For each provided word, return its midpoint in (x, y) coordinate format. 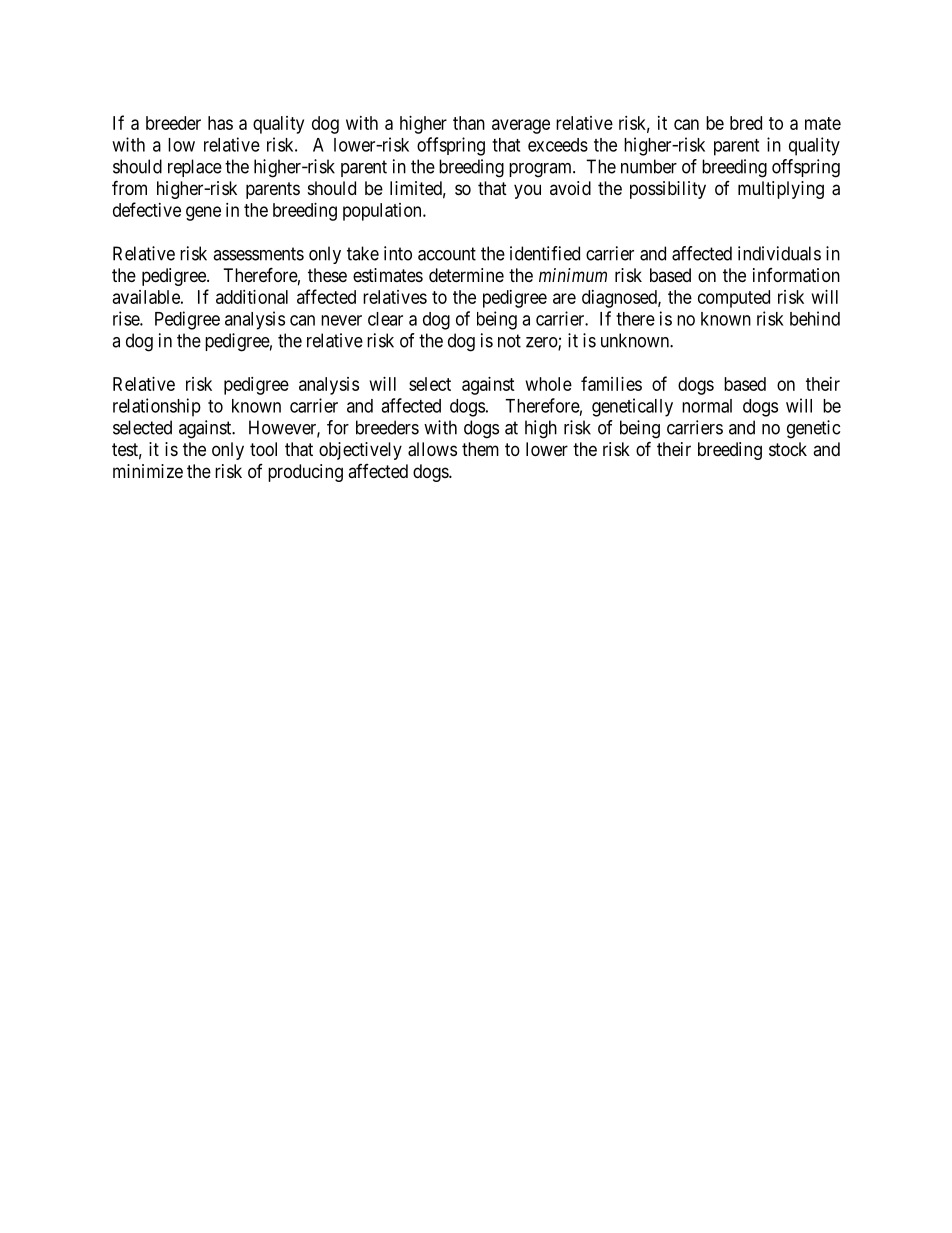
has (220, 123)
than (469, 123)
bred (746, 123)
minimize (148, 471)
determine (466, 275)
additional (252, 297)
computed (734, 299)
